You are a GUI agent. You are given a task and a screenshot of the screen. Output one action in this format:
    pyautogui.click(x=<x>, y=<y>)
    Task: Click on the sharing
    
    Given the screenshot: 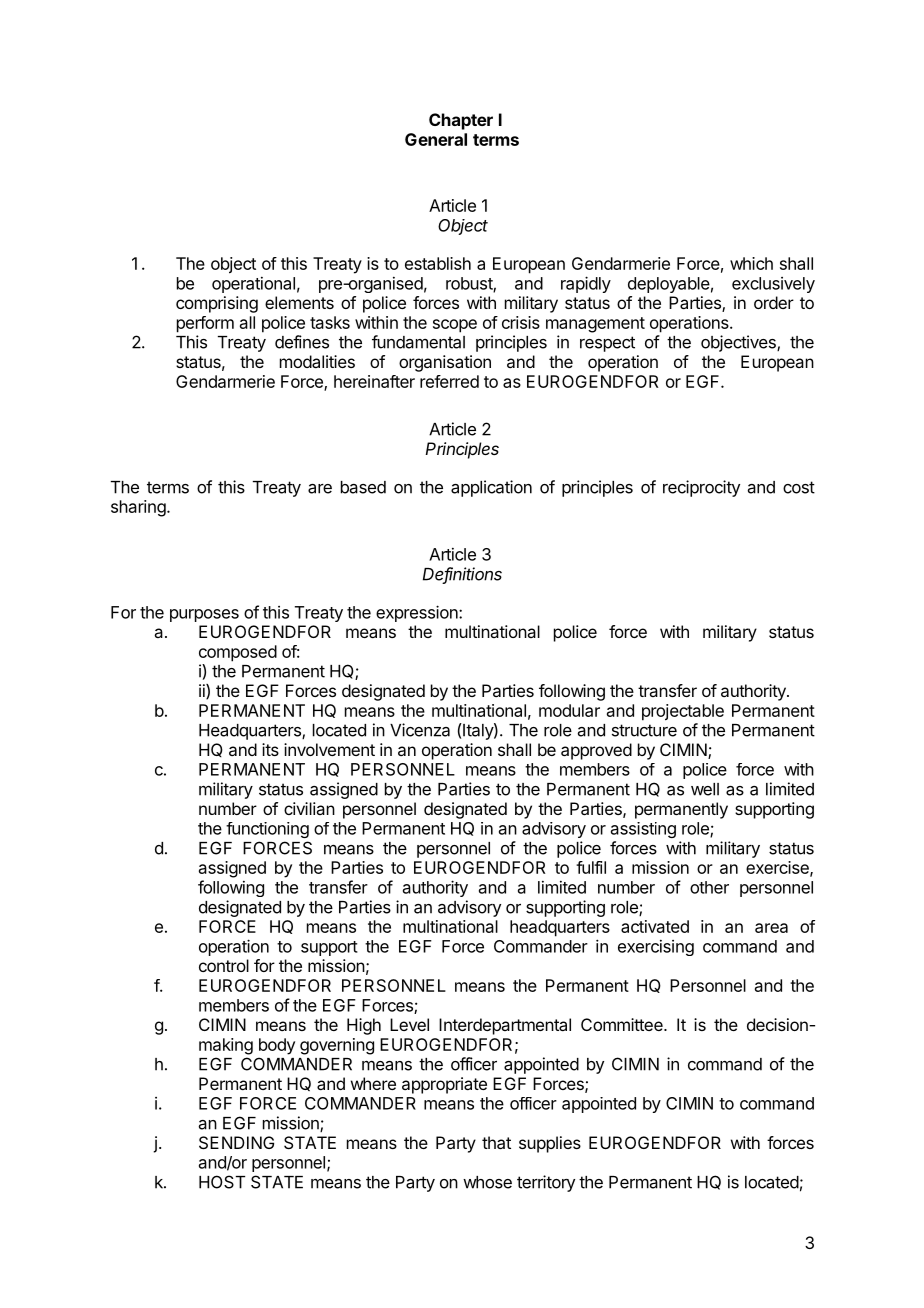 What is the action you would take?
    pyautogui.click(x=139, y=508)
